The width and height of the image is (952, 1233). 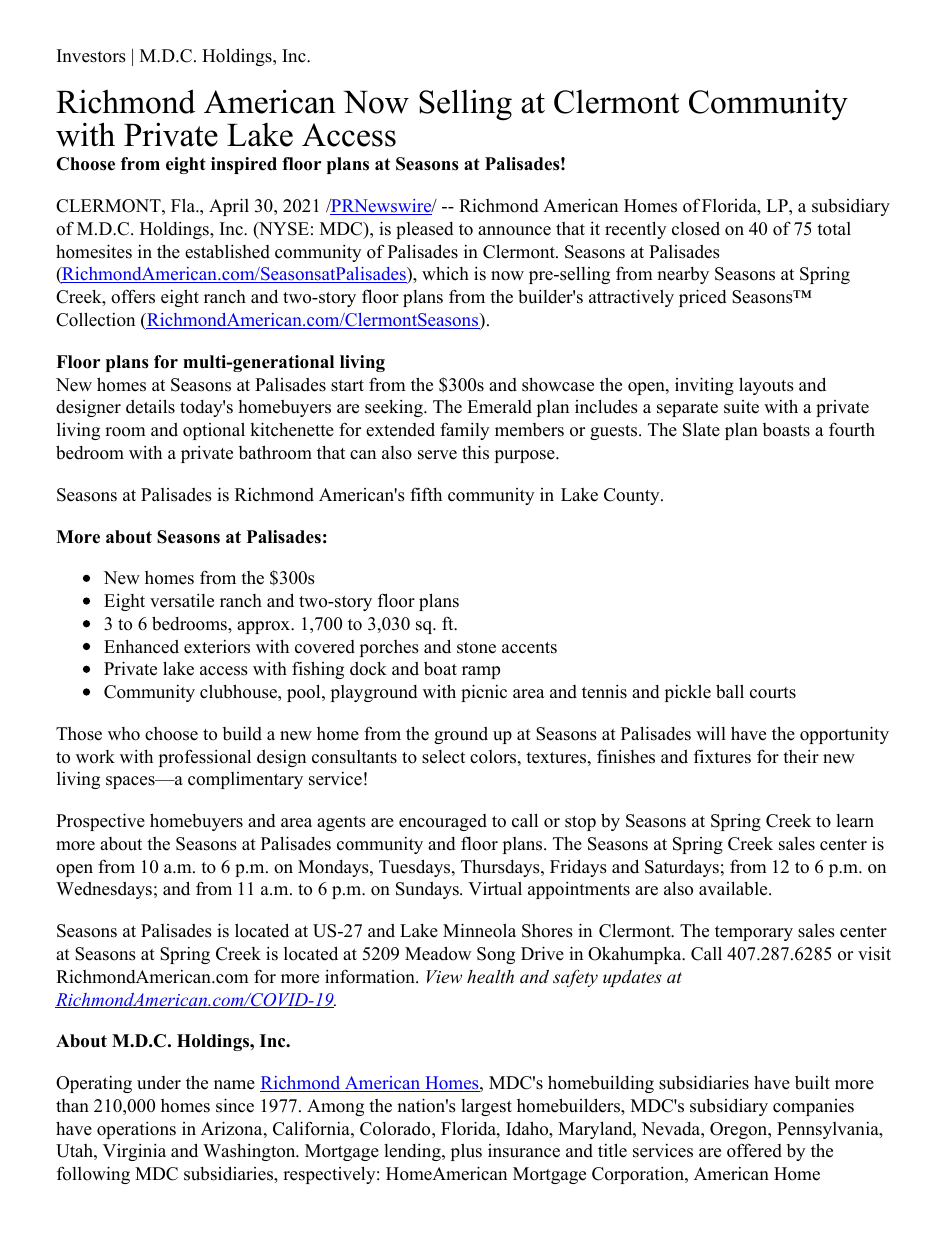 I want to click on plus, so click(x=466, y=1152).
